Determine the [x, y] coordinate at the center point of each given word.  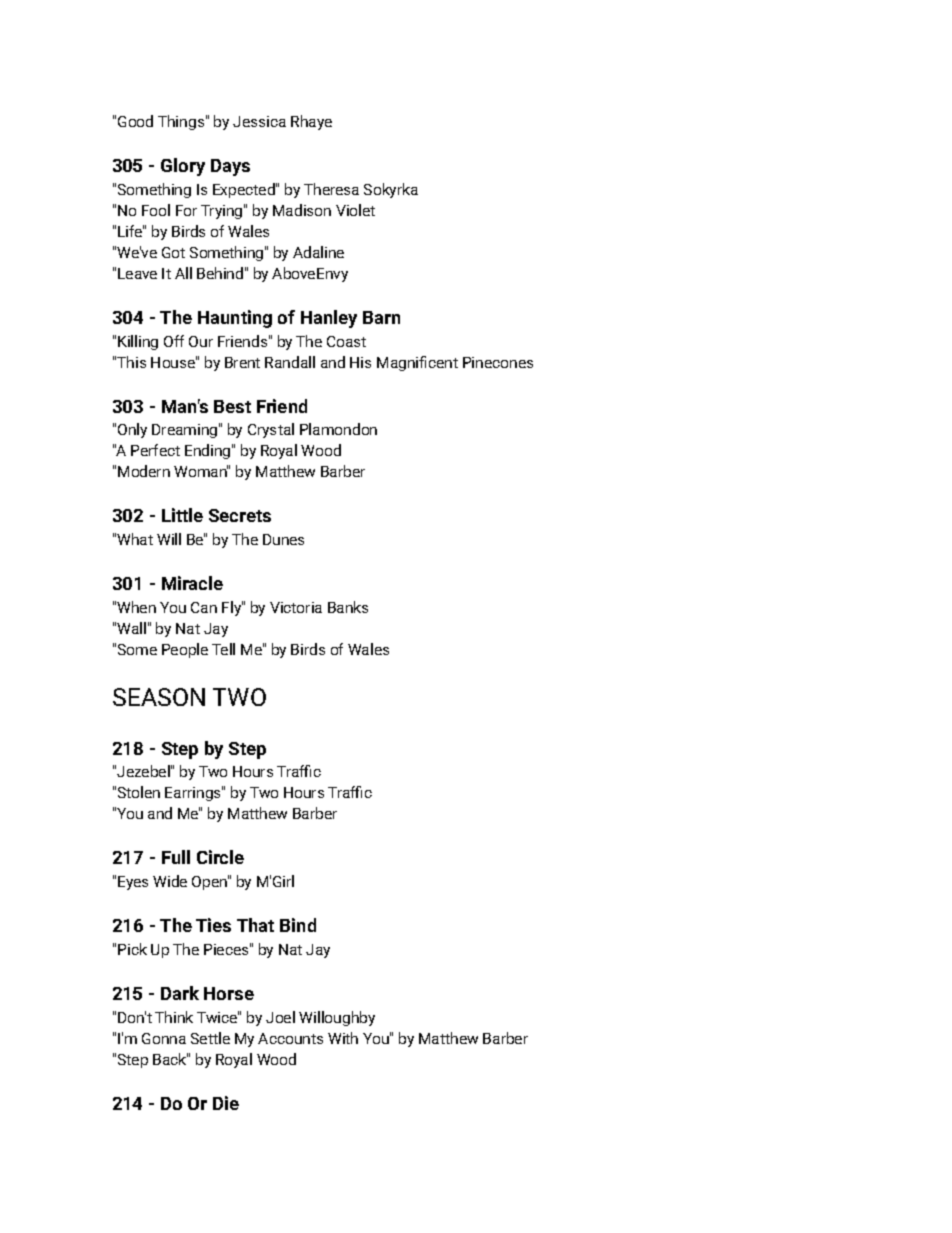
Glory [183, 167]
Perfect [155, 450]
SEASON [159, 697]
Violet [355, 210]
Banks [348, 607]
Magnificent [417, 363]
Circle [220, 857]
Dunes [283, 539]
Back [170, 1059]
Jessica [259, 121]
